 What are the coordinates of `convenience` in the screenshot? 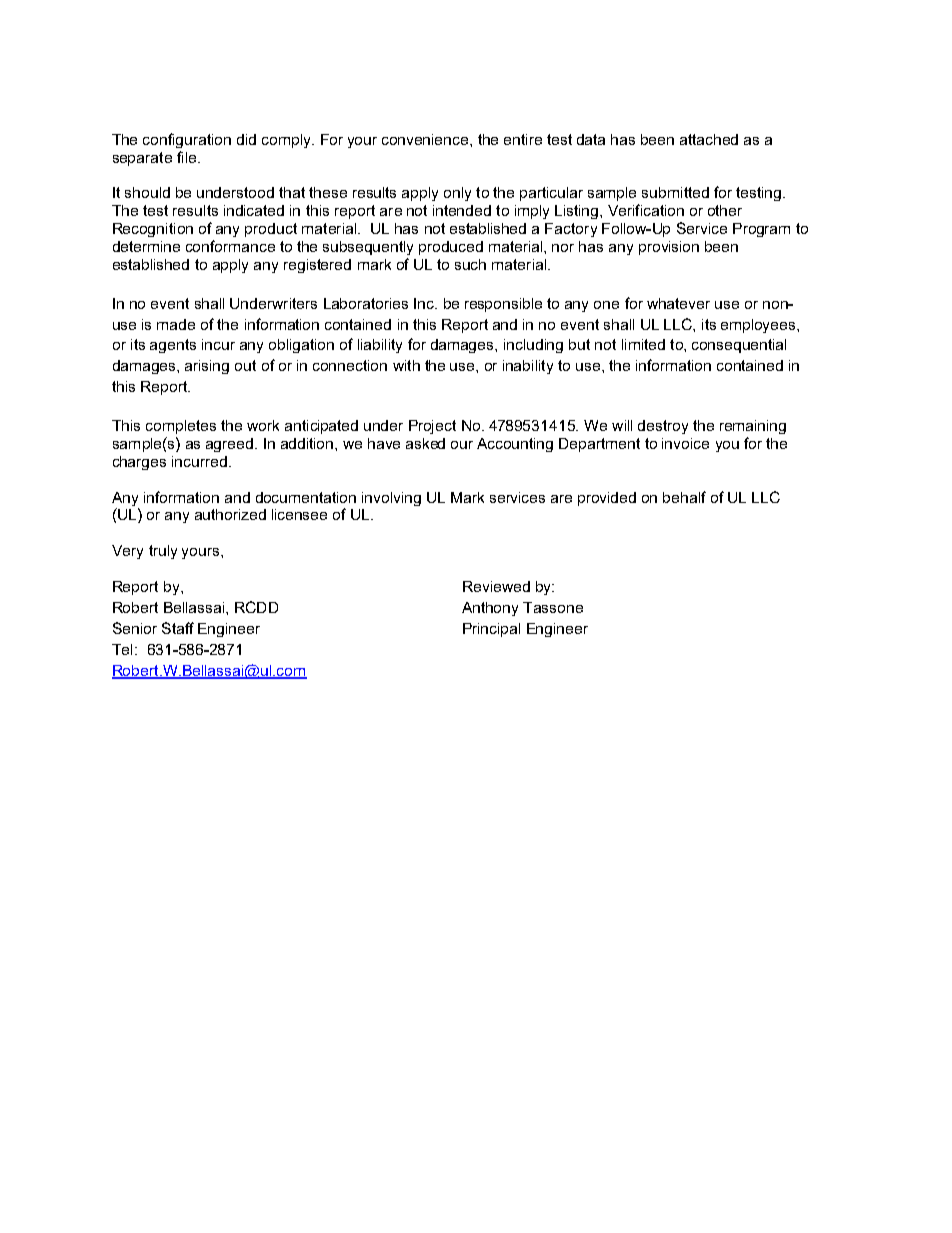 It's located at (426, 139).
